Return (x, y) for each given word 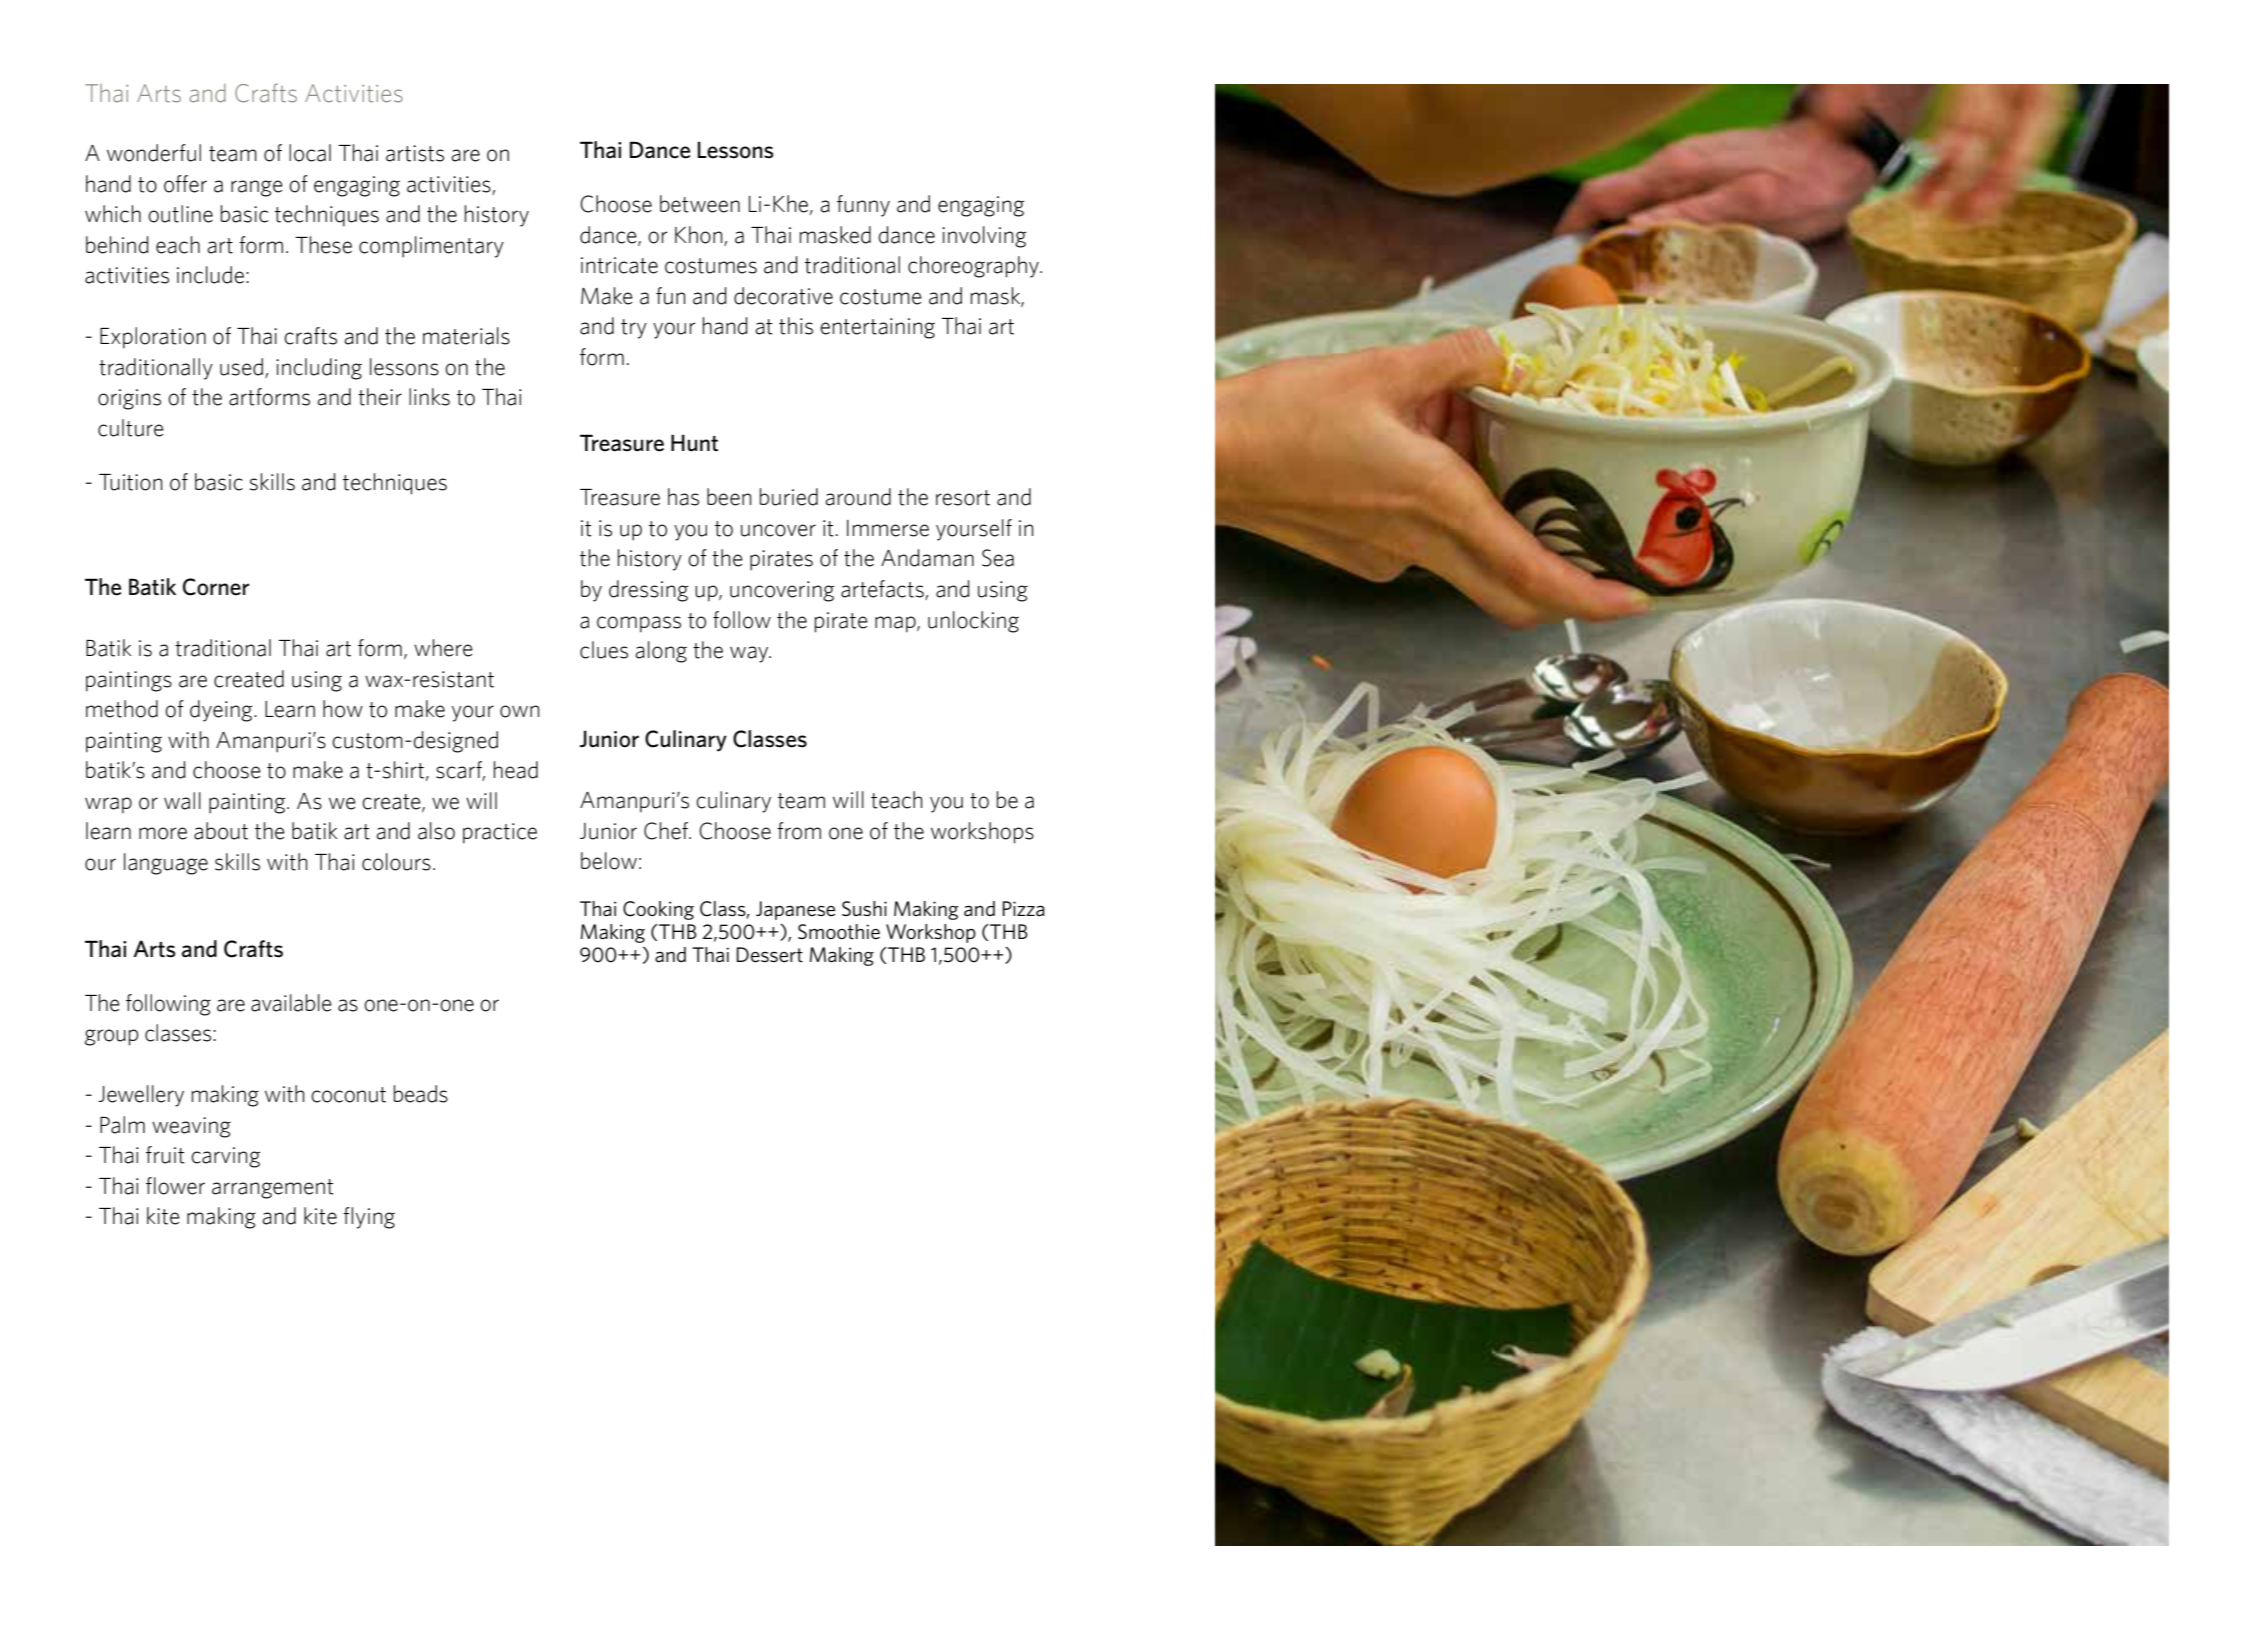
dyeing (222, 711)
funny (863, 206)
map (896, 624)
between (700, 204)
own (520, 711)
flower (175, 1186)
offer (185, 184)
